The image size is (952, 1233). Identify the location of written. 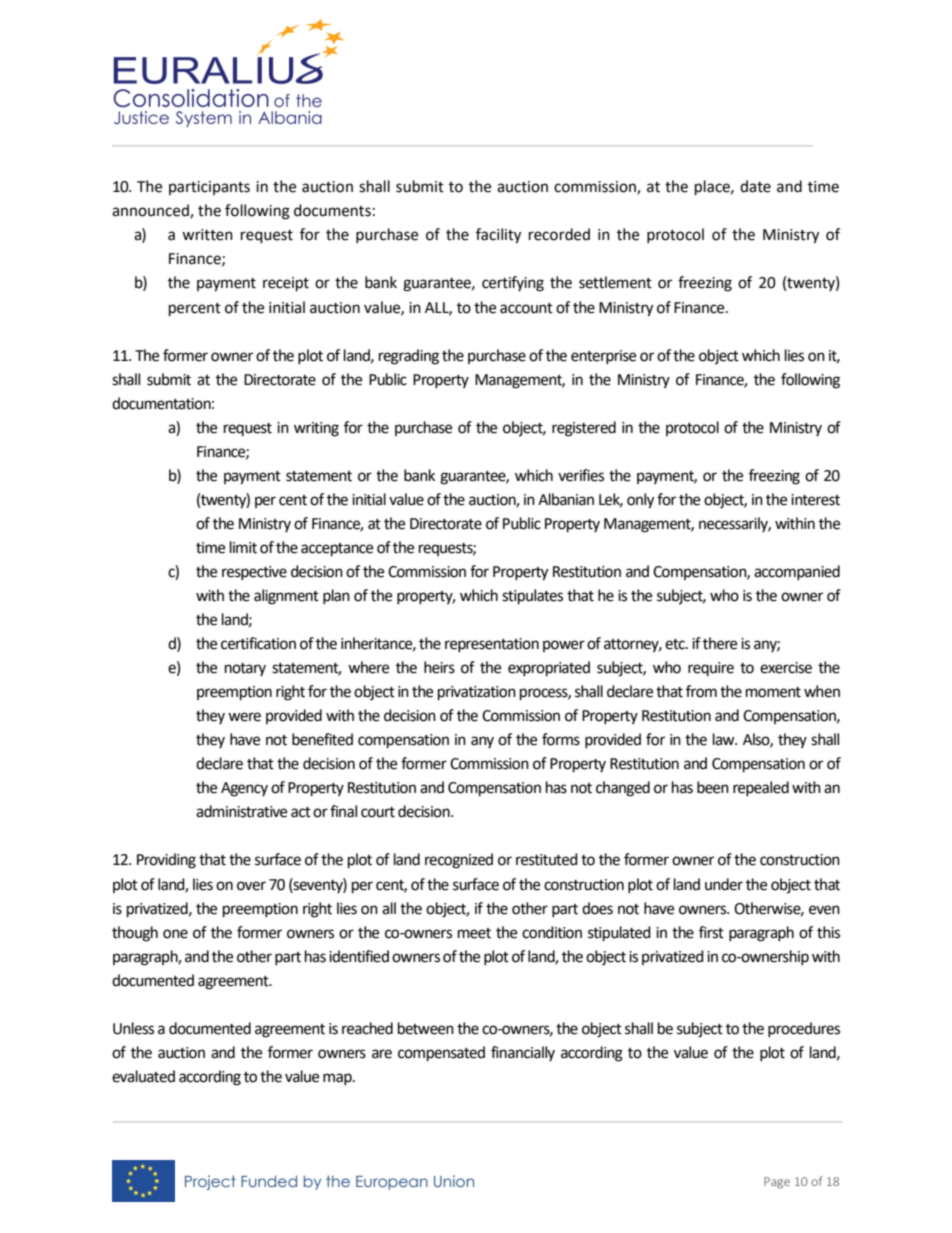
(207, 235).
